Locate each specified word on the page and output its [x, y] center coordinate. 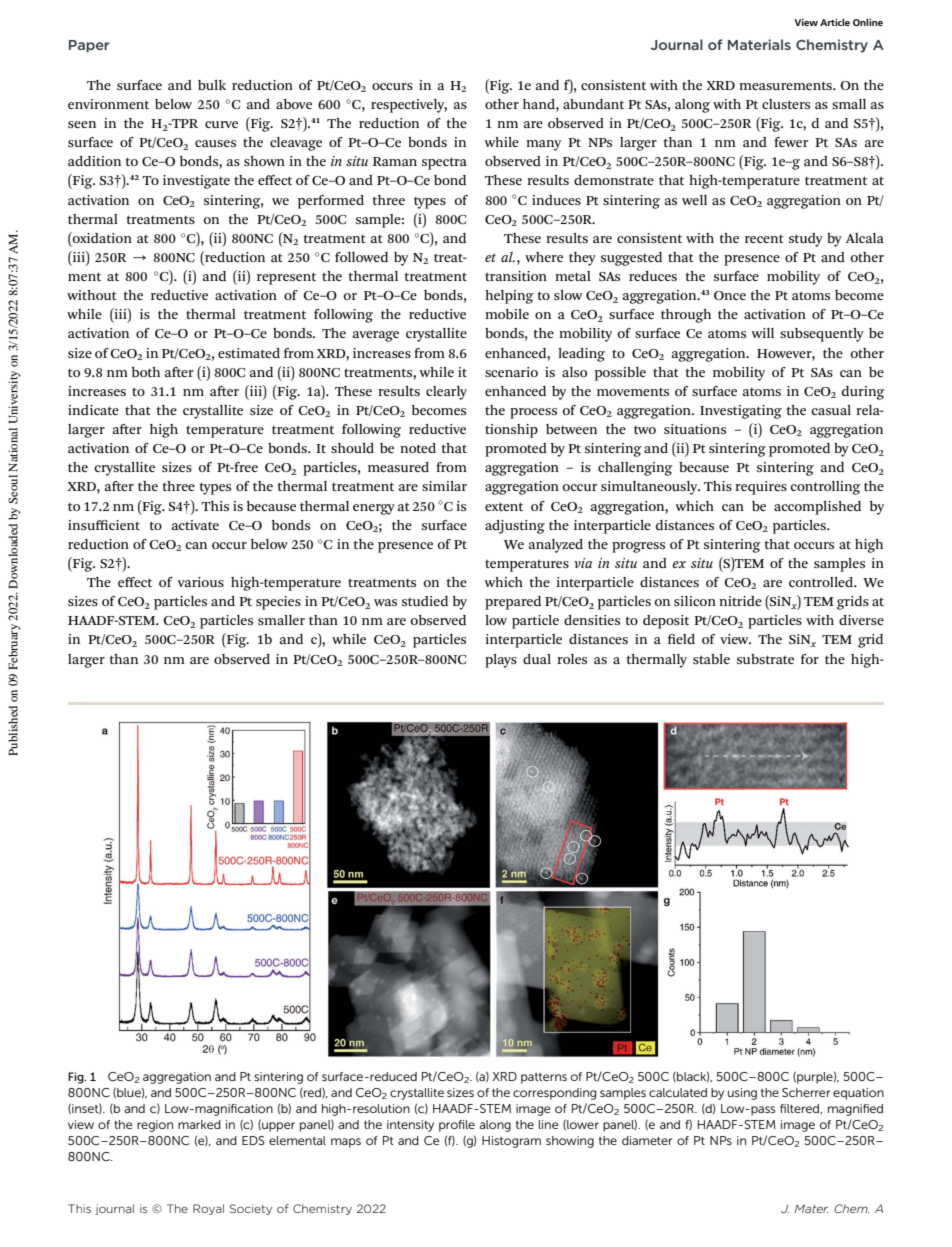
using [742, 1094]
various [201, 582]
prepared [513, 603]
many [543, 145]
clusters [786, 104]
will [763, 333]
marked [199, 1124]
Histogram [511, 1142]
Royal [208, 1209]
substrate [765, 659]
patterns [544, 1078]
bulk [212, 85]
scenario [511, 372]
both [146, 372]
